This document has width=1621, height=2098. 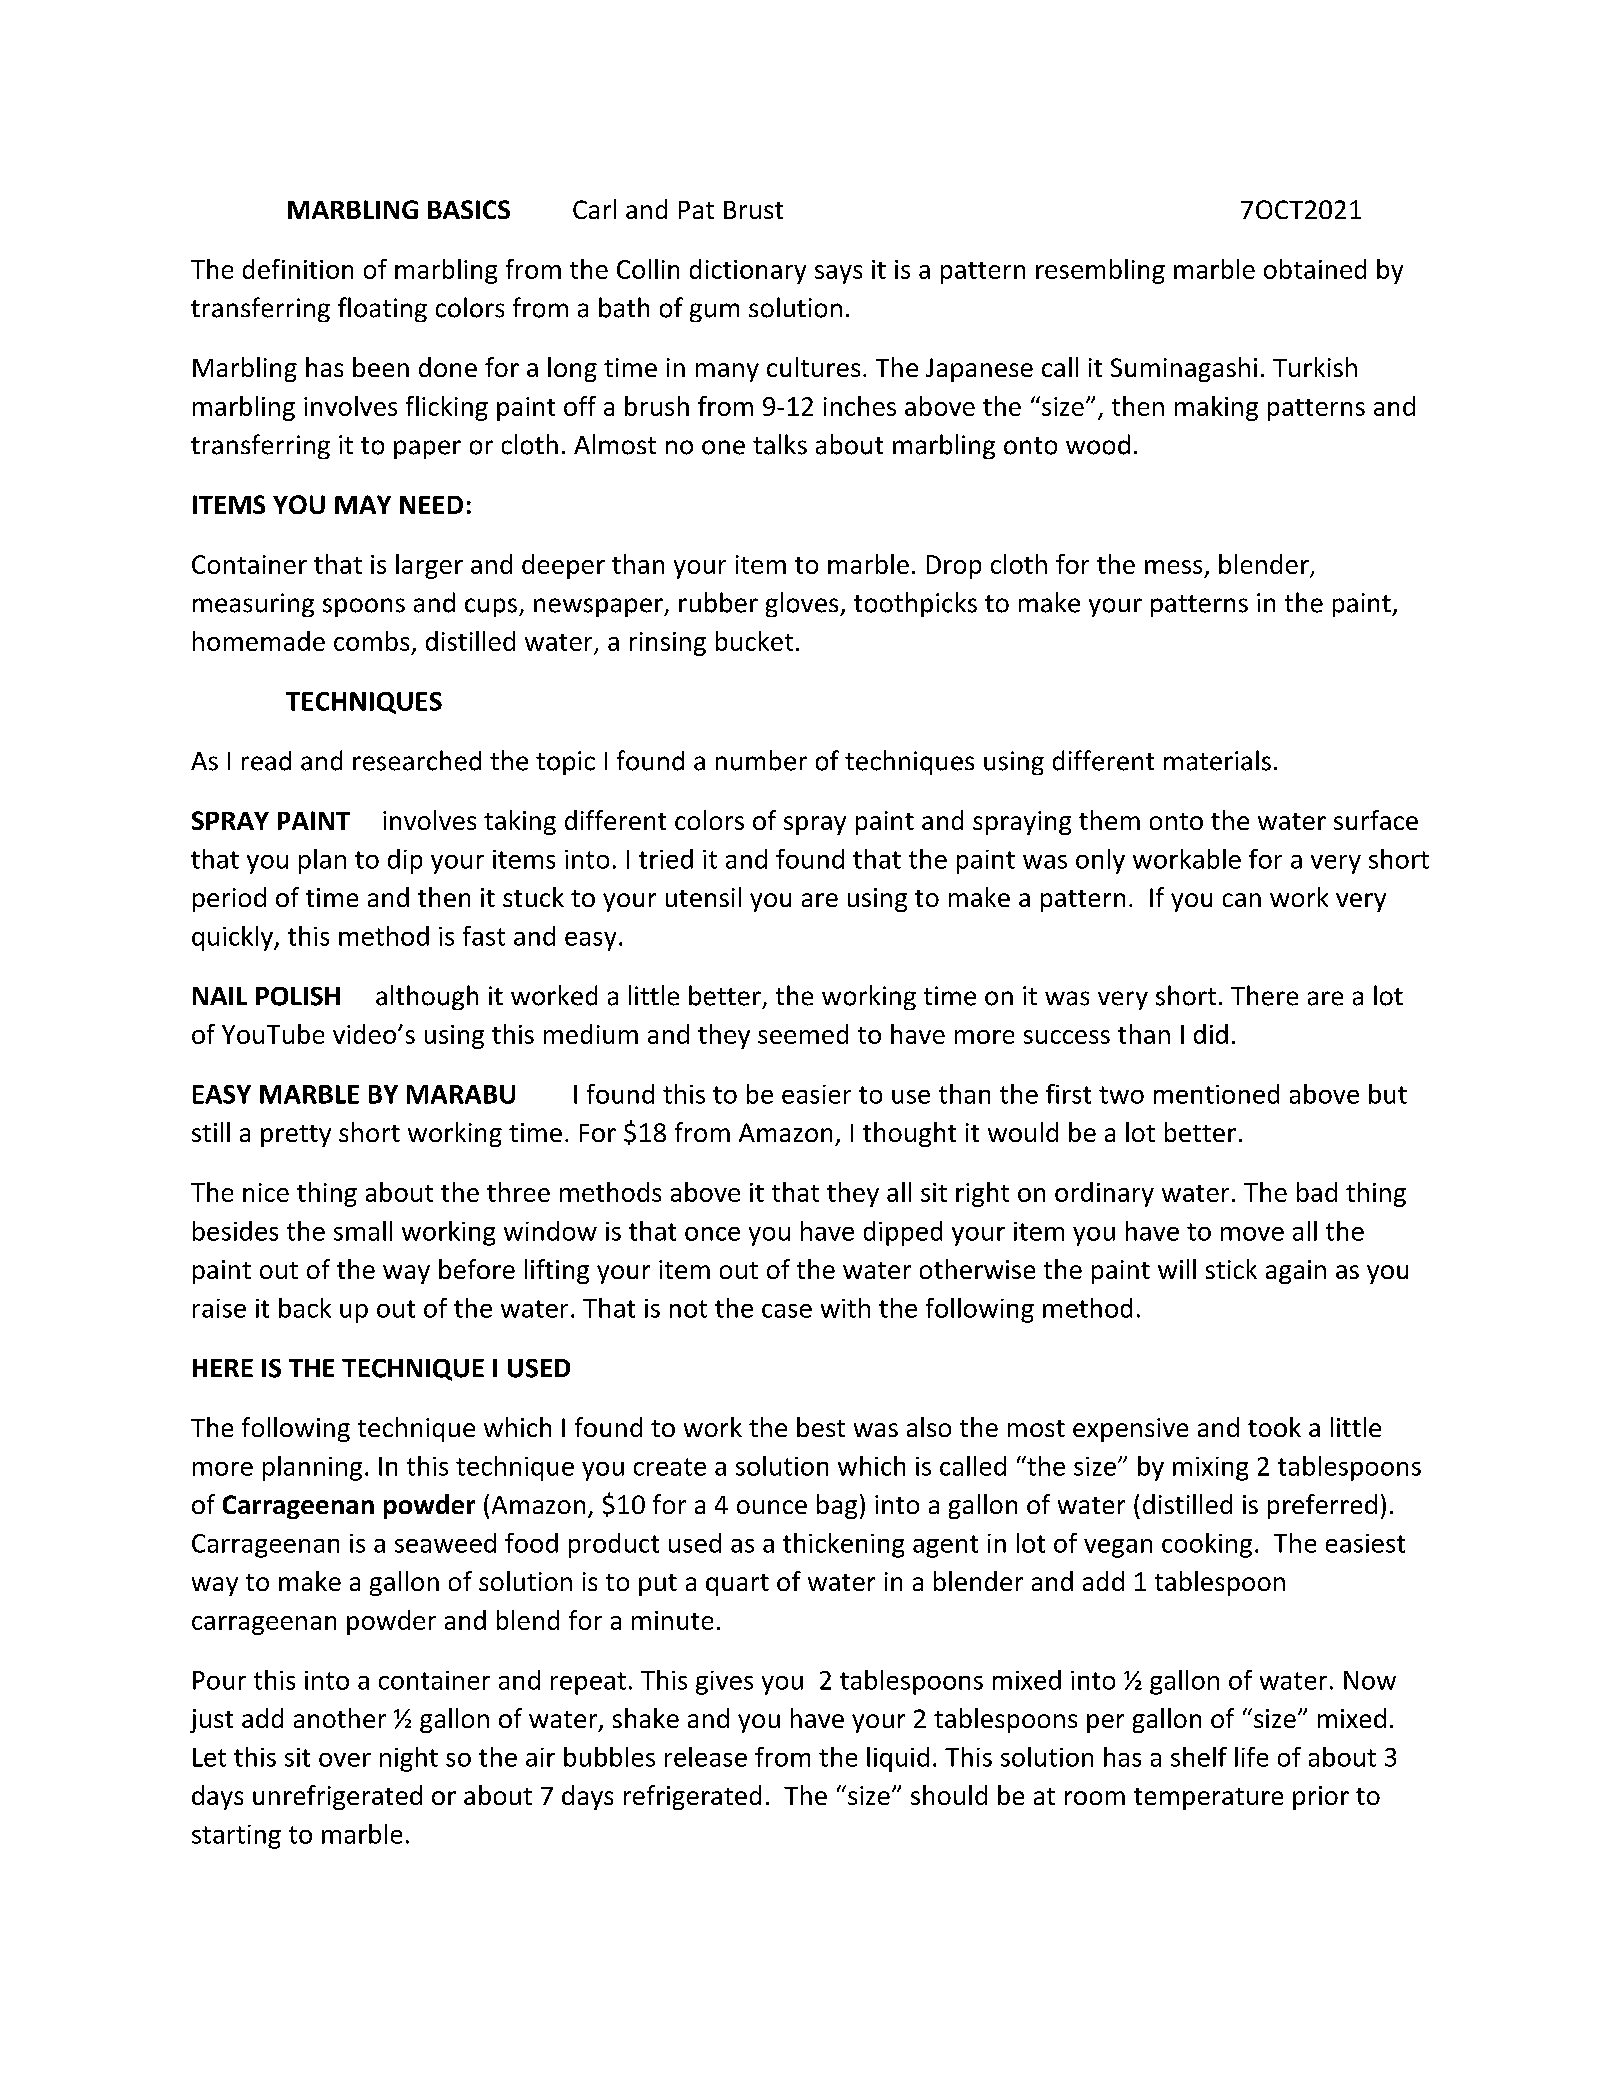 I want to click on stick, so click(x=1231, y=1269).
